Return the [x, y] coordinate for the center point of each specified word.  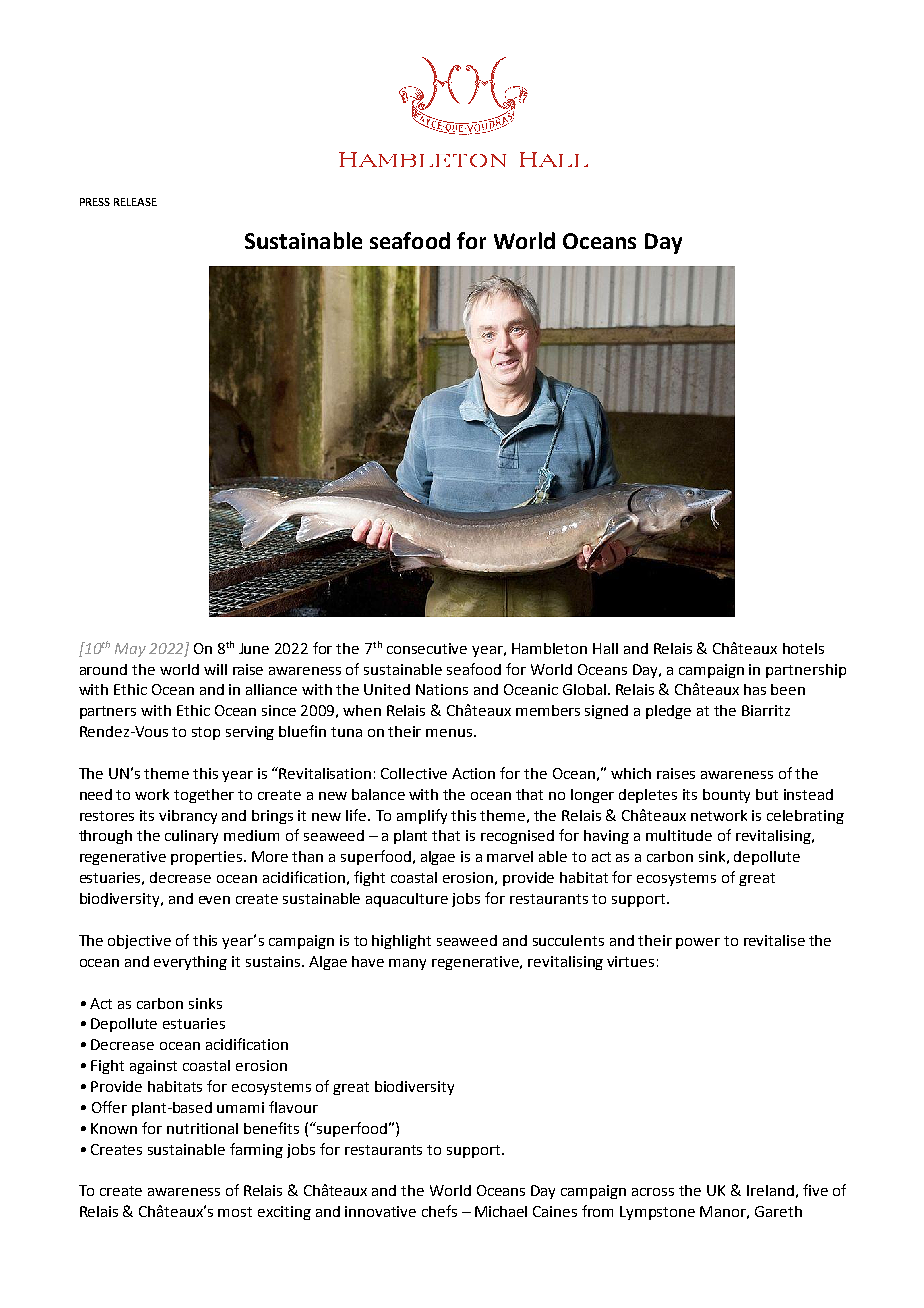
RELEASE [135, 202]
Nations [442, 689]
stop [206, 733]
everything [190, 963]
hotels [803, 648]
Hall [605, 648]
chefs [439, 1211]
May [130, 650]
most [235, 1212]
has [755, 689]
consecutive [427, 648]
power [698, 943]
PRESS [95, 202]
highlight [401, 942]
